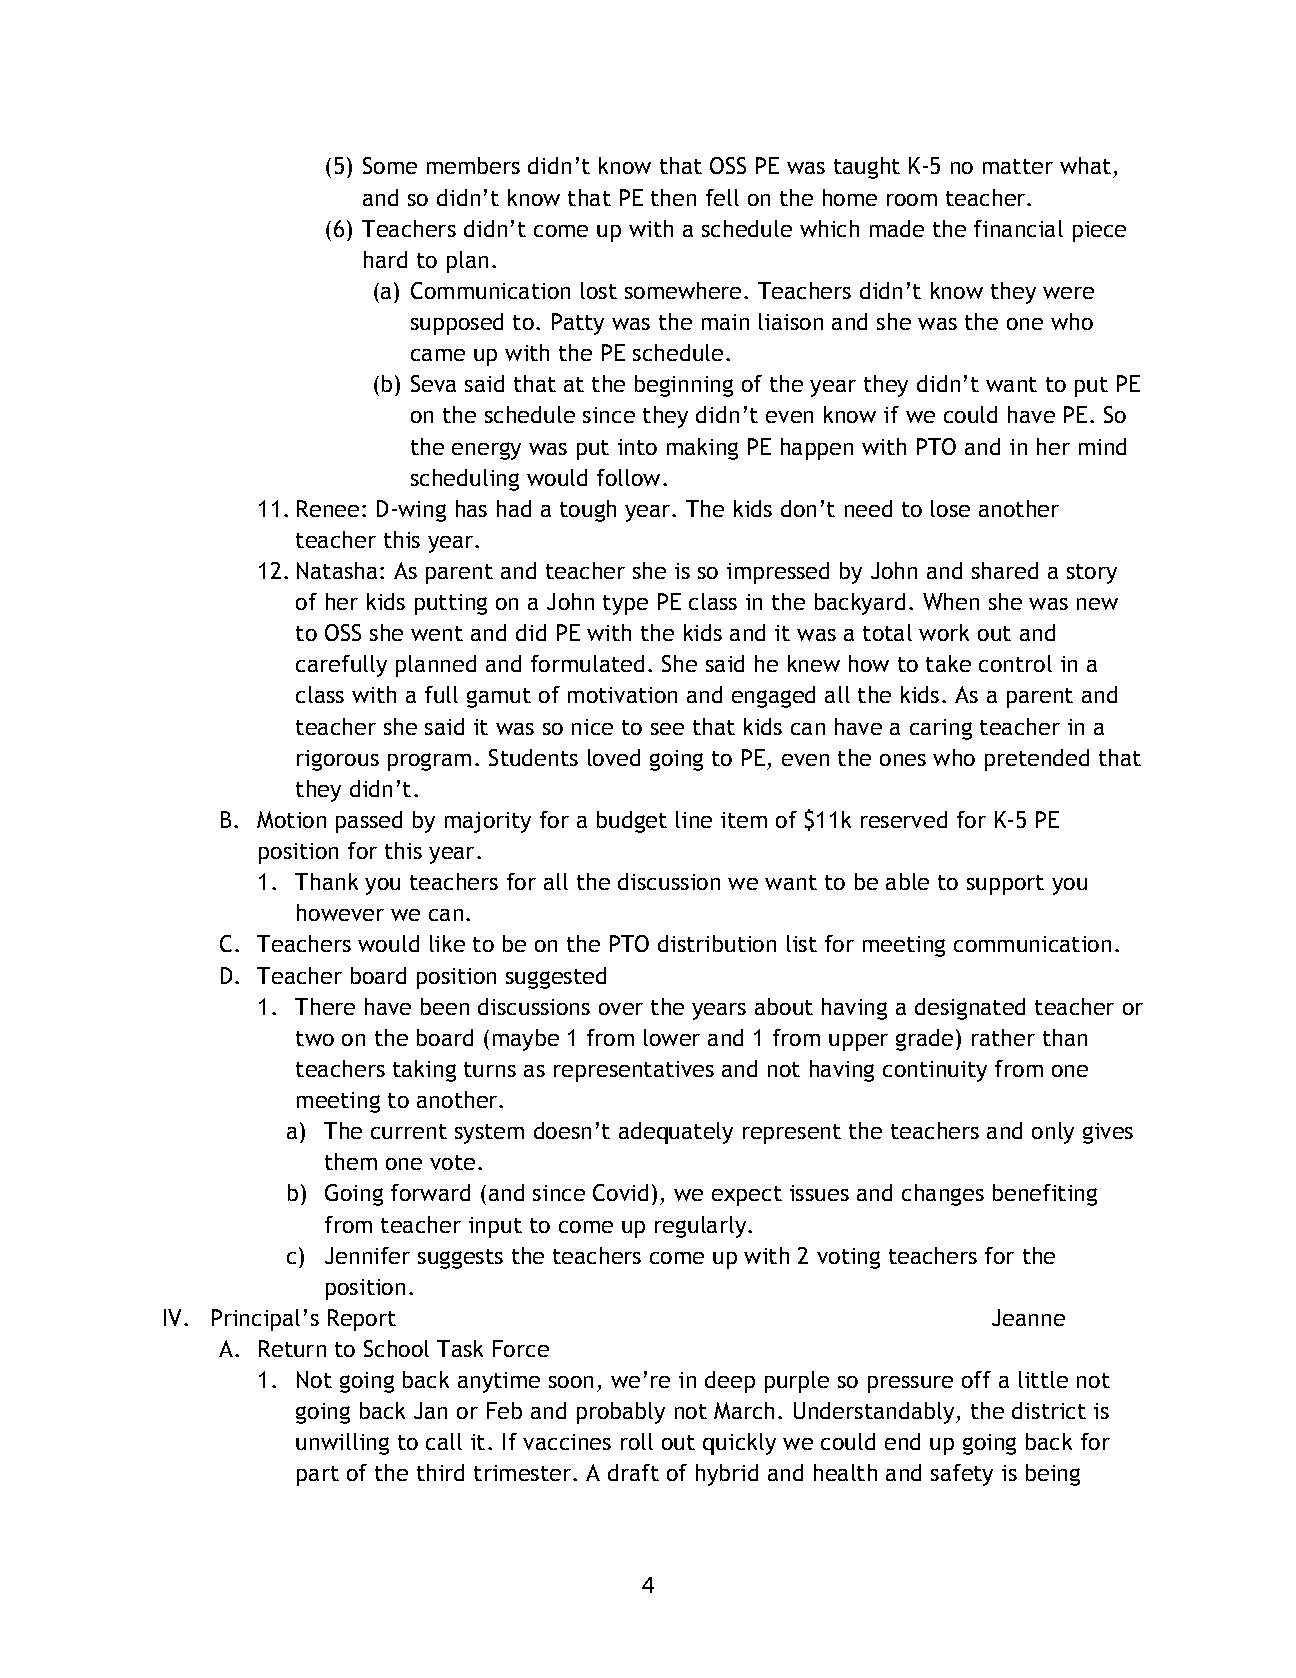 This screenshot has width=1296, height=1678. What do you see at coordinates (694, 819) in the screenshot?
I see `line` at bounding box center [694, 819].
